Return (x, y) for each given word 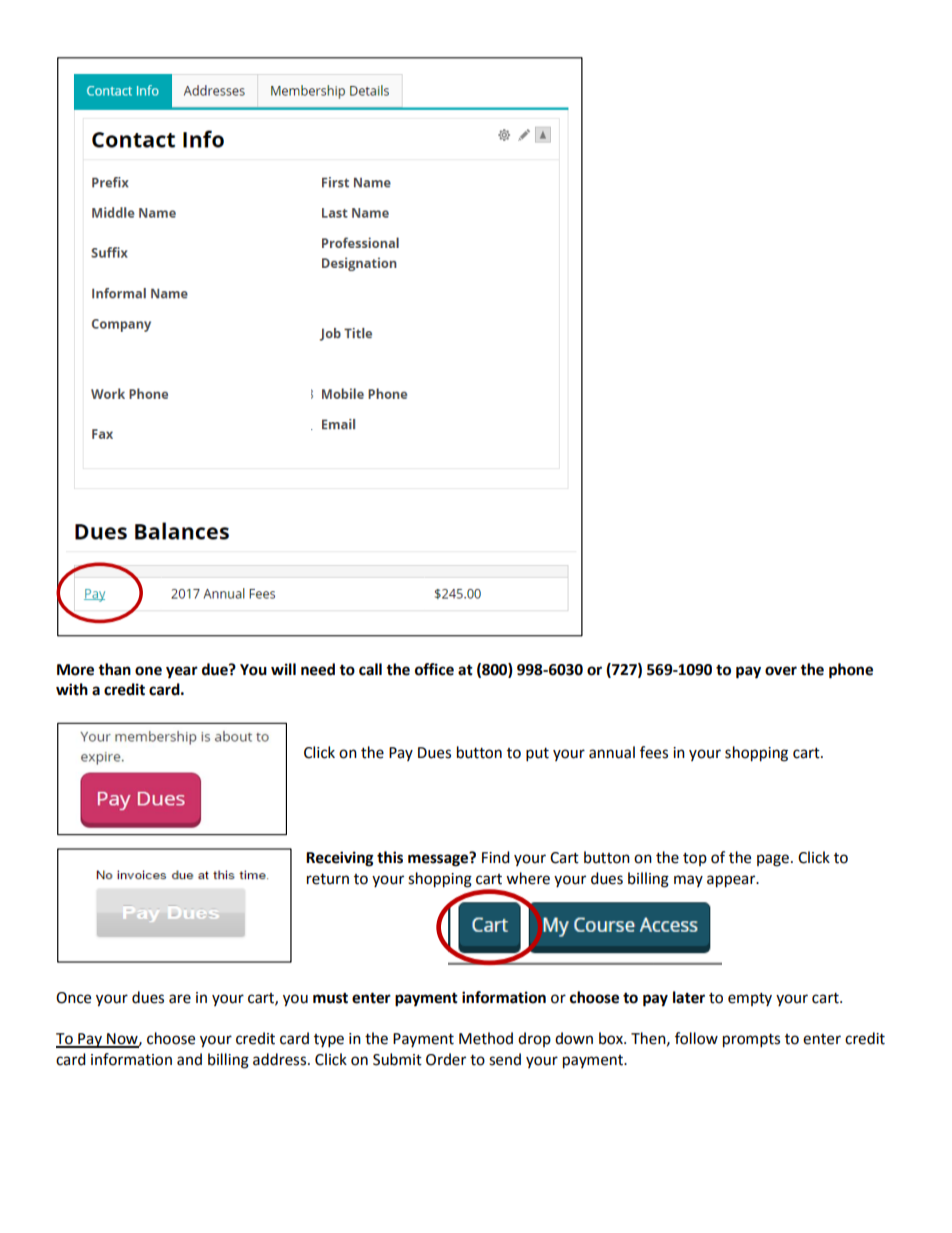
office (434, 669)
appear (732, 881)
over (781, 671)
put (537, 755)
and (189, 1059)
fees (654, 752)
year (182, 672)
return (328, 879)
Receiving (340, 859)
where (528, 878)
